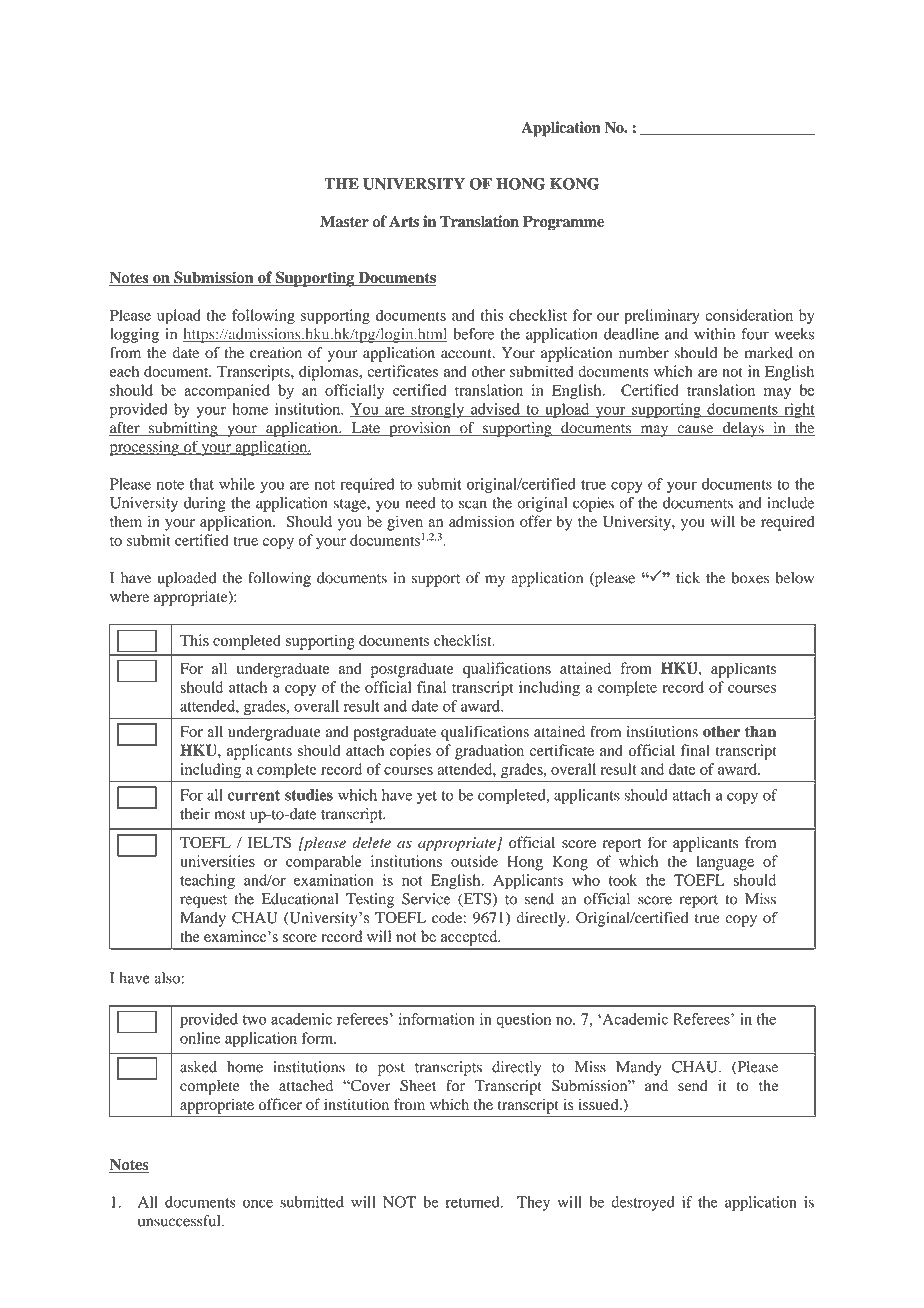 This document has height=1308, width=924. Describe the element at coordinates (474, 861) in the document. I see `outside` at that location.
